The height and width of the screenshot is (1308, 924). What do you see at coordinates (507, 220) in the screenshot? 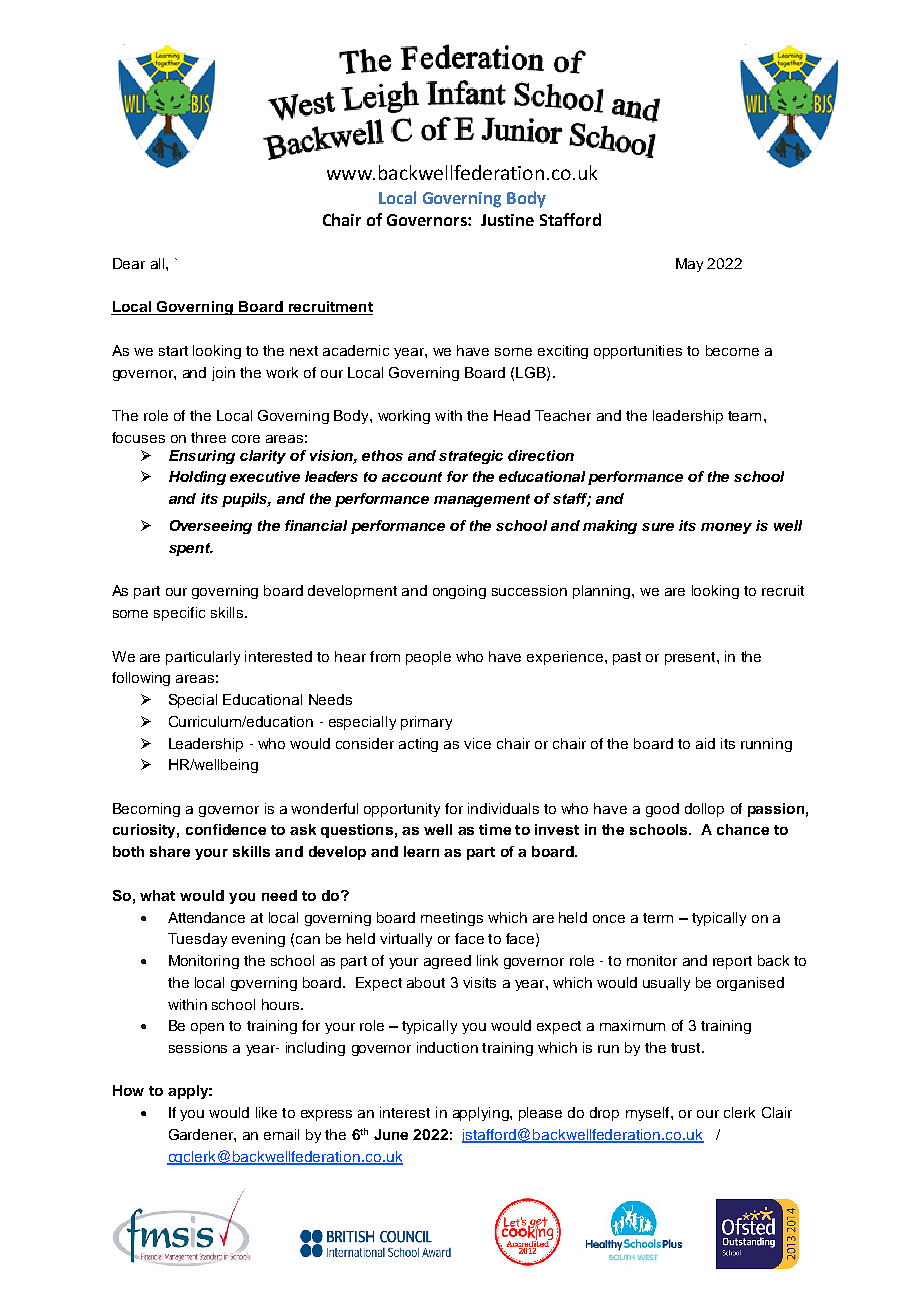
I see `Justine` at bounding box center [507, 220].
